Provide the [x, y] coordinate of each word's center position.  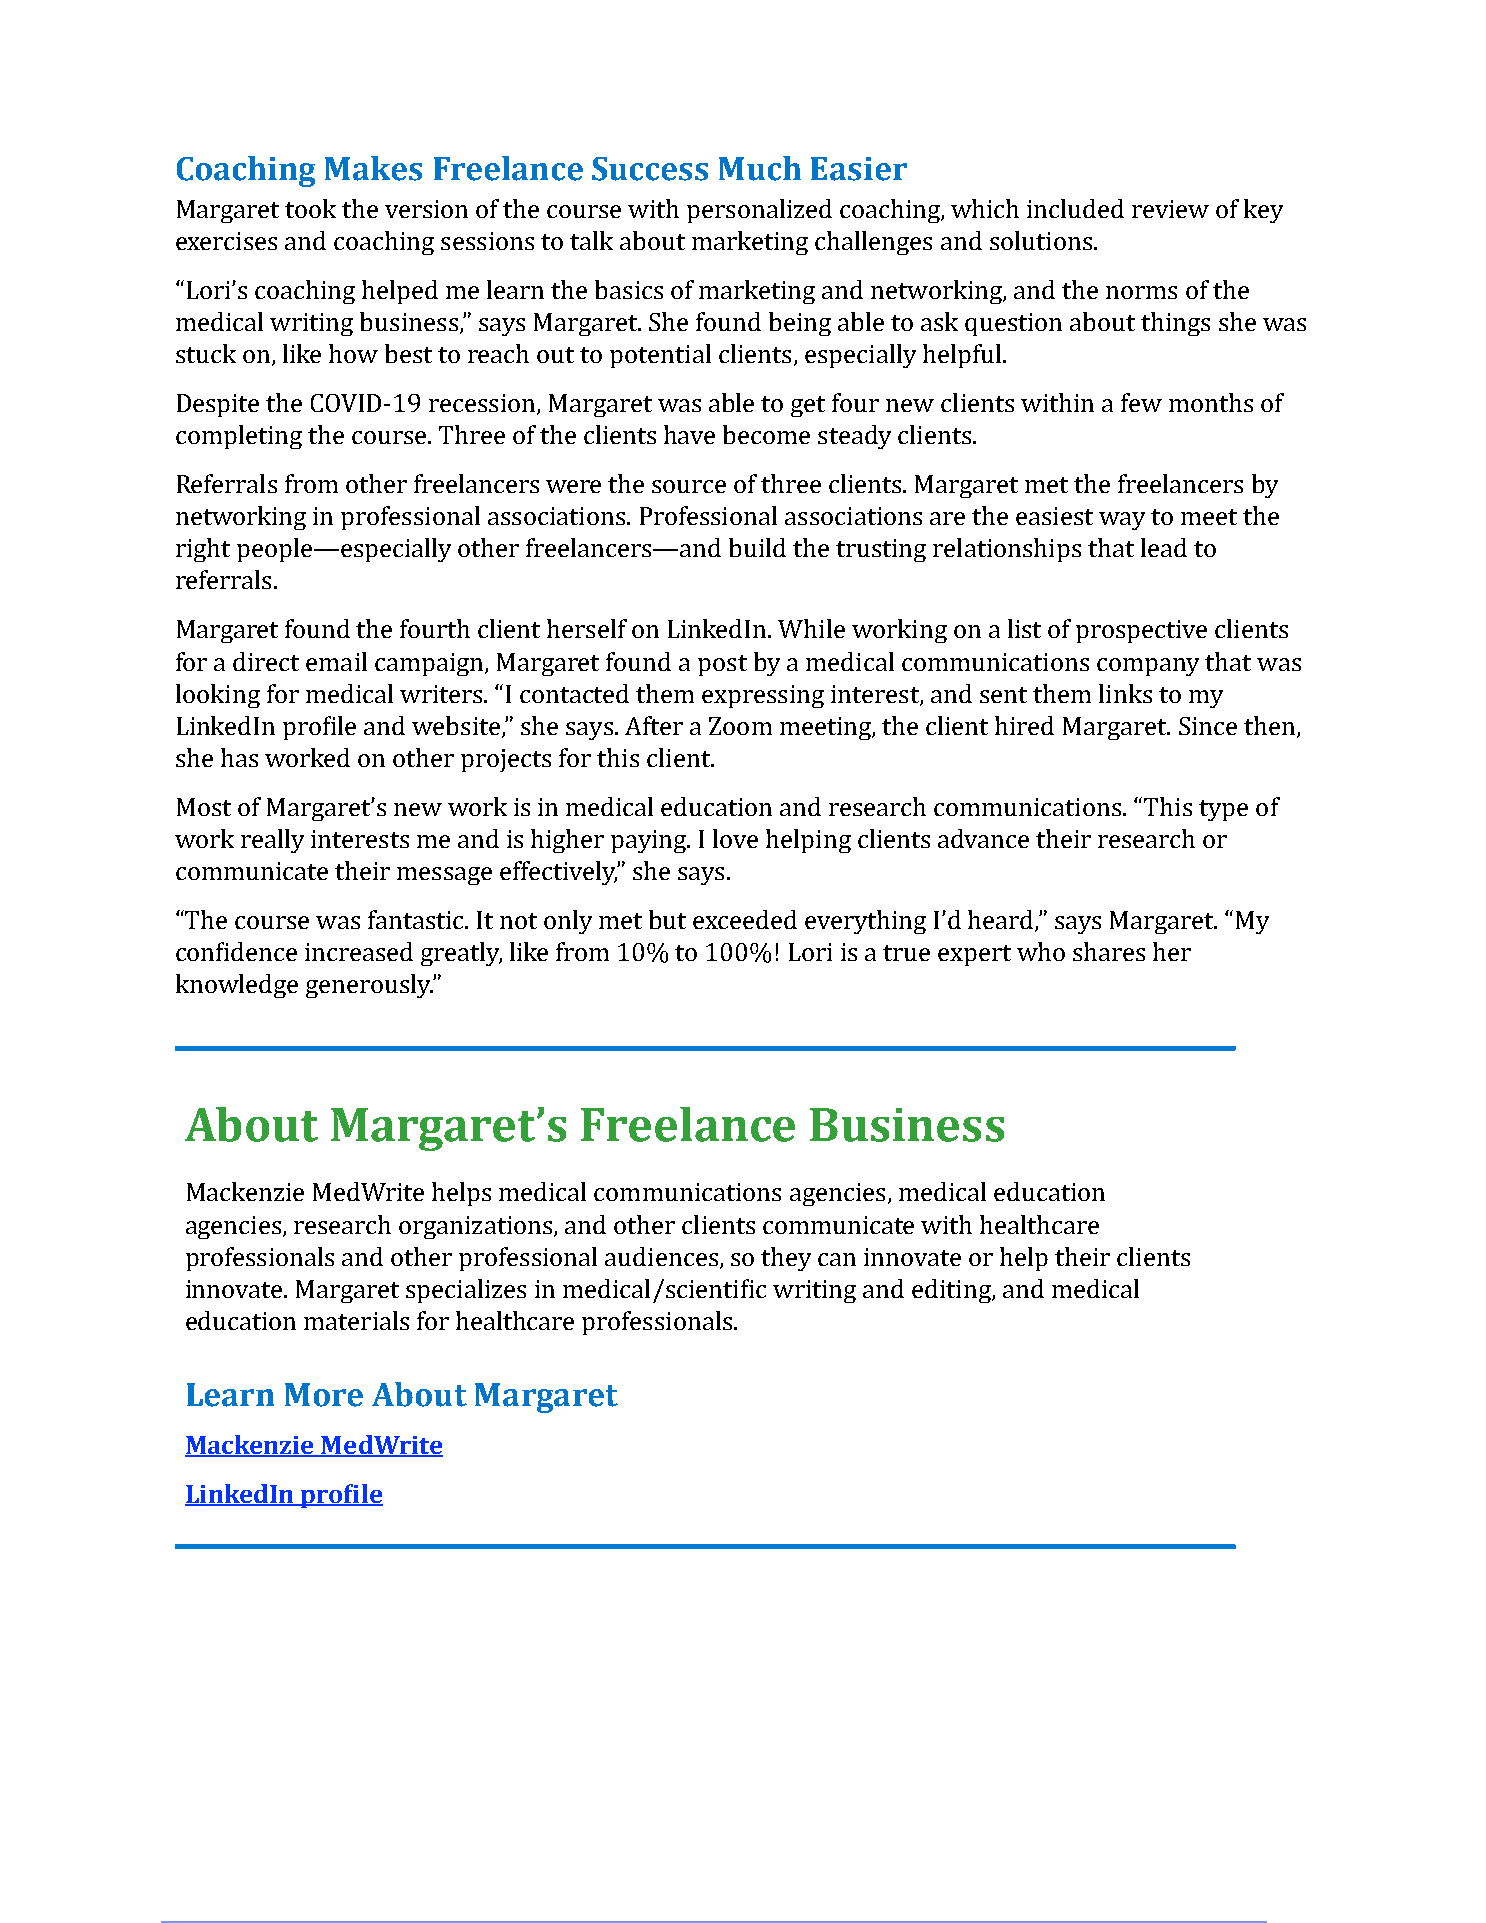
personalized [759, 211]
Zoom [740, 726]
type [1223, 810]
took [310, 208]
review [1170, 209]
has [239, 757]
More [324, 1395]
